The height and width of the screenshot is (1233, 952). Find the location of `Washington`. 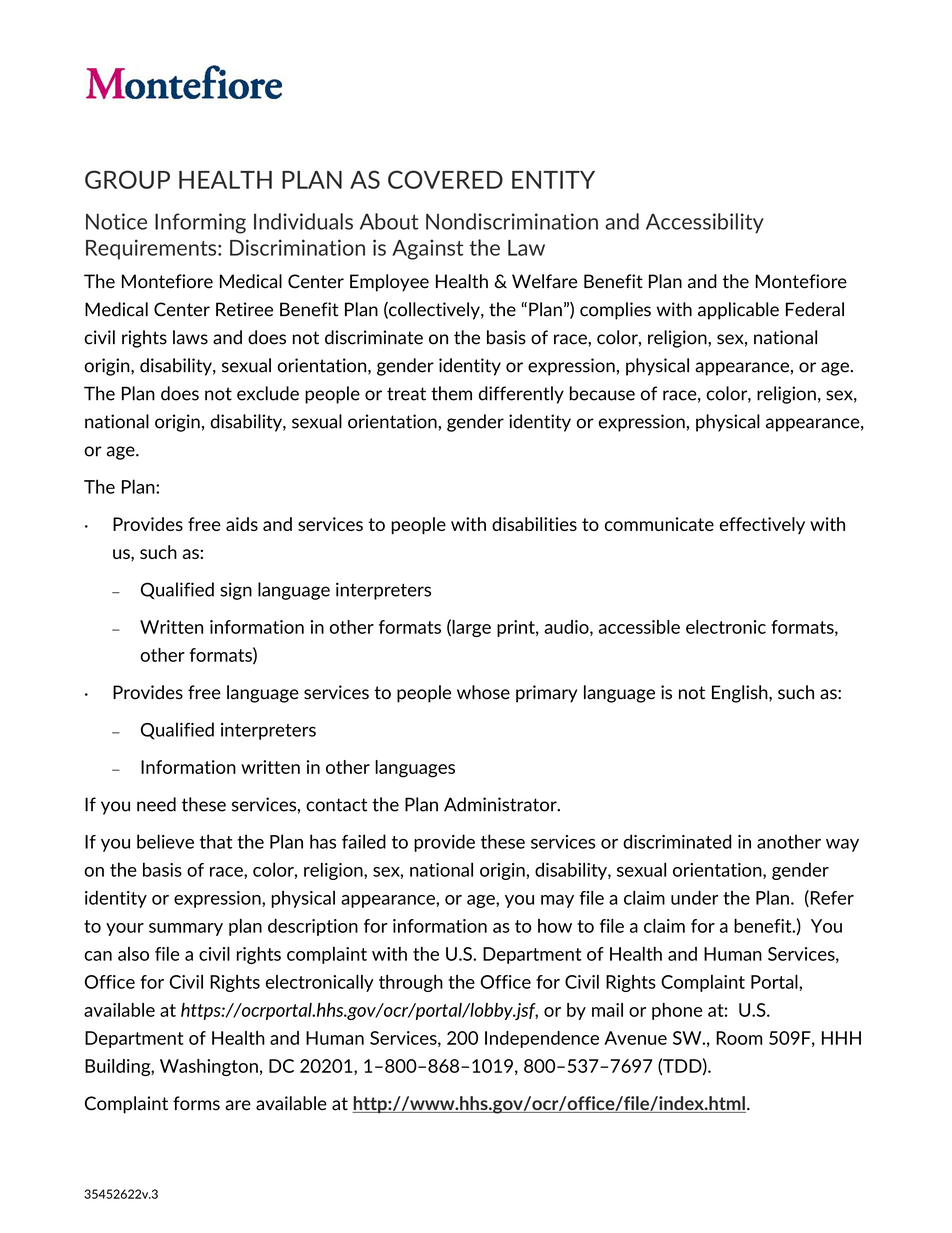

Washington is located at coordinates (209, 1067).
